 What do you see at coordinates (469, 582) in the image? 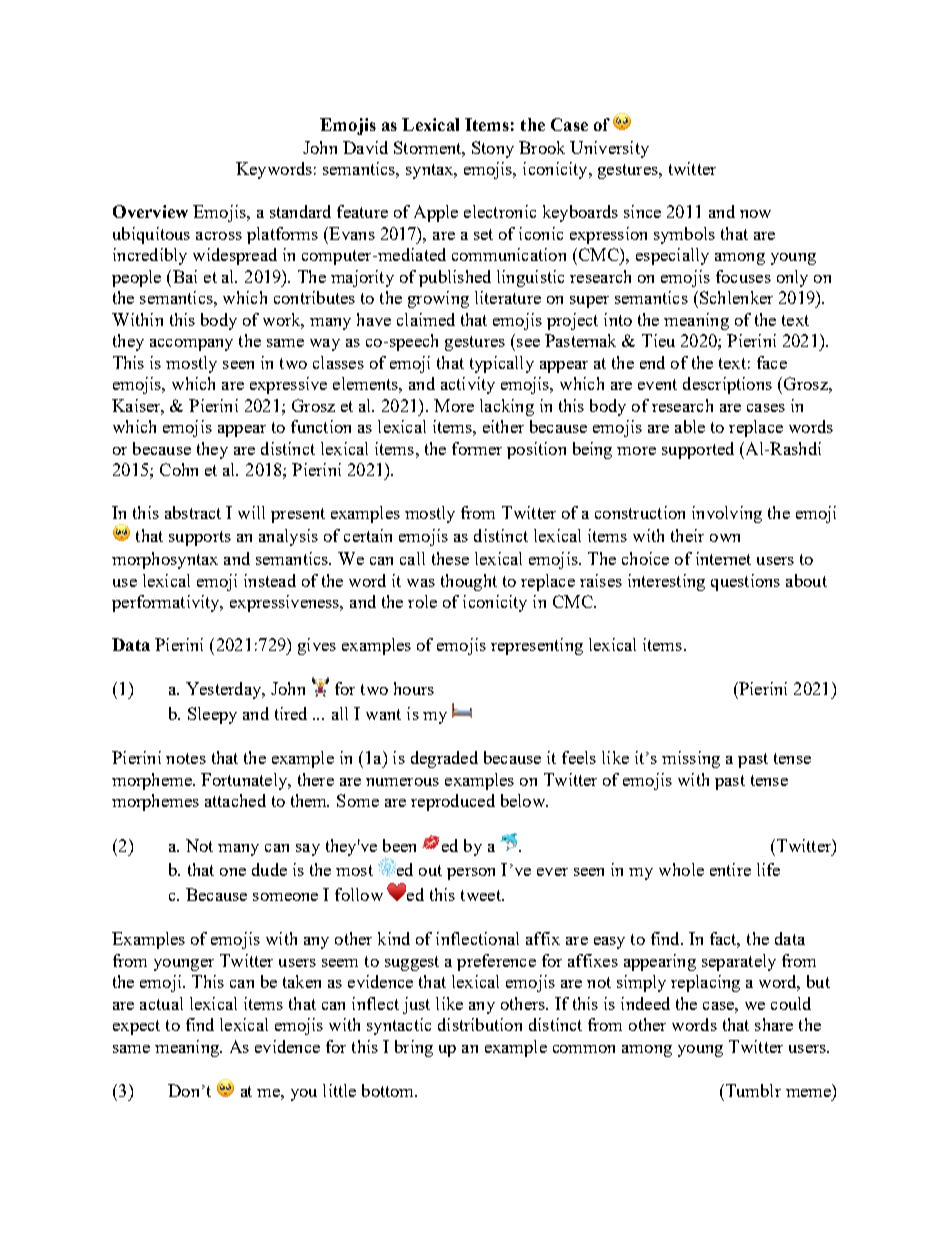
I see `thought` at bounding box center [469, 582].
